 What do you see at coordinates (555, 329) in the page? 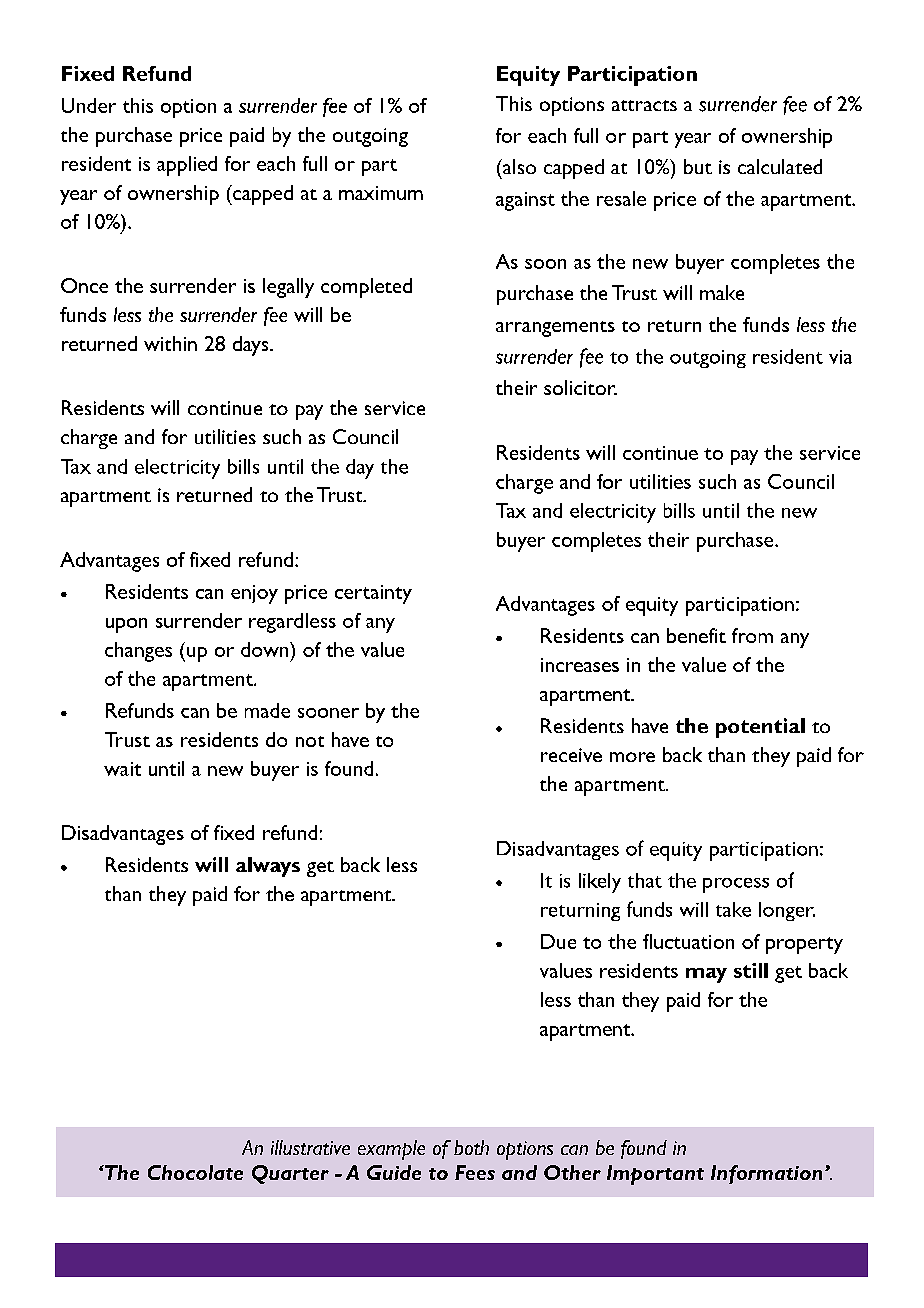
I see `arrangements` at bounding box center [555, 329].
